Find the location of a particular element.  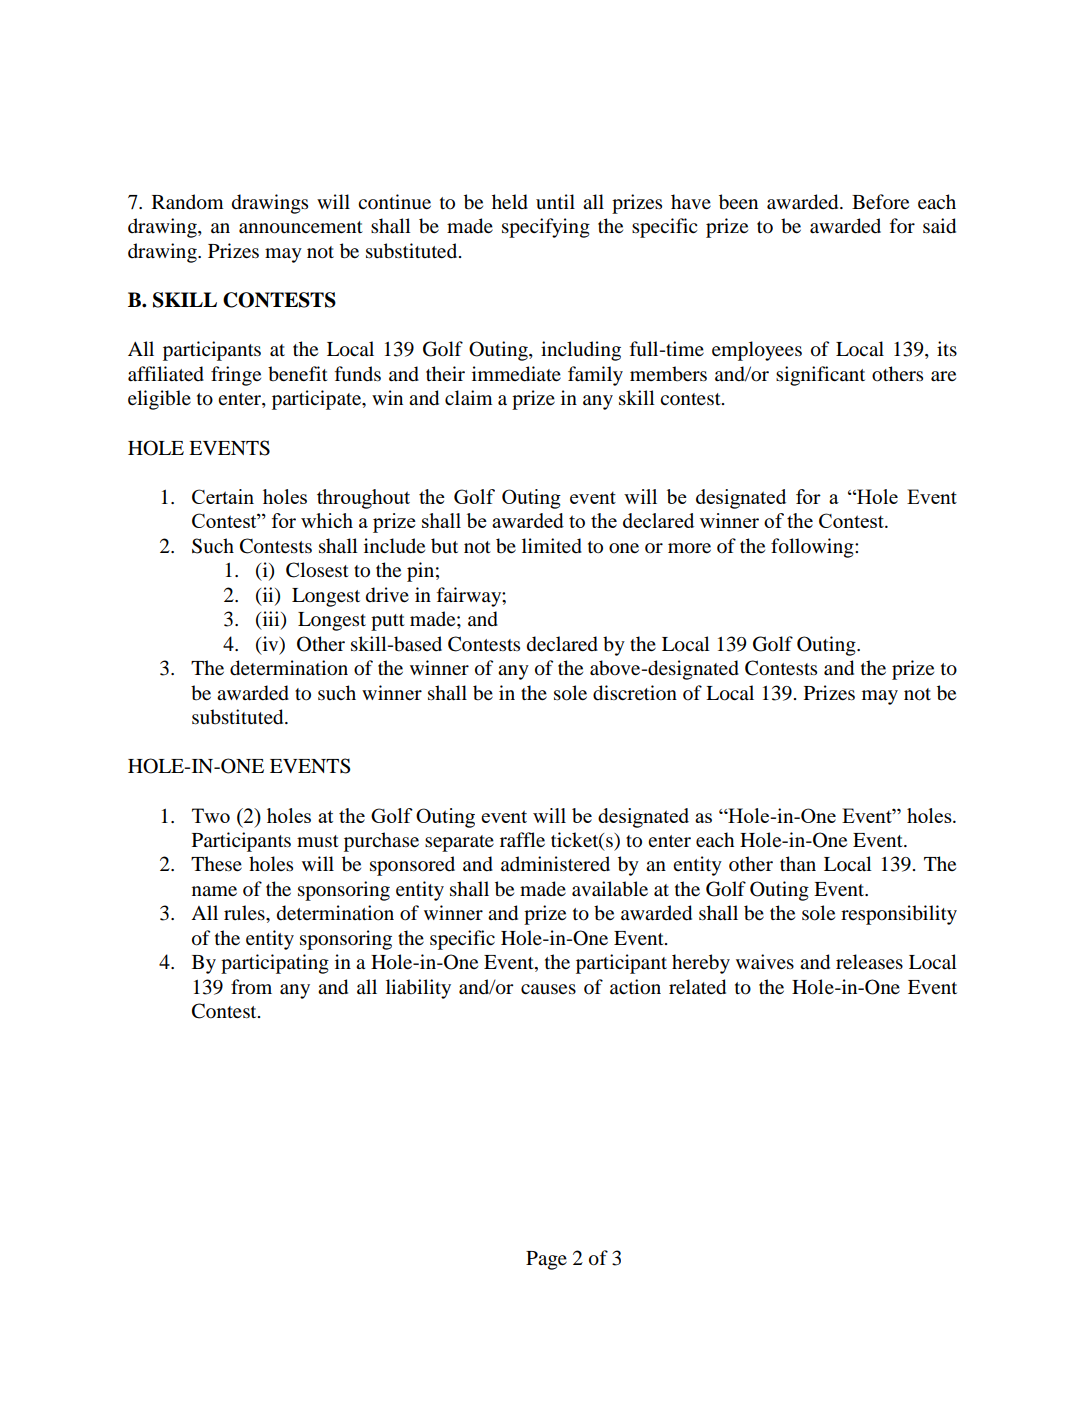

than is located at coordinates (798, 863).
